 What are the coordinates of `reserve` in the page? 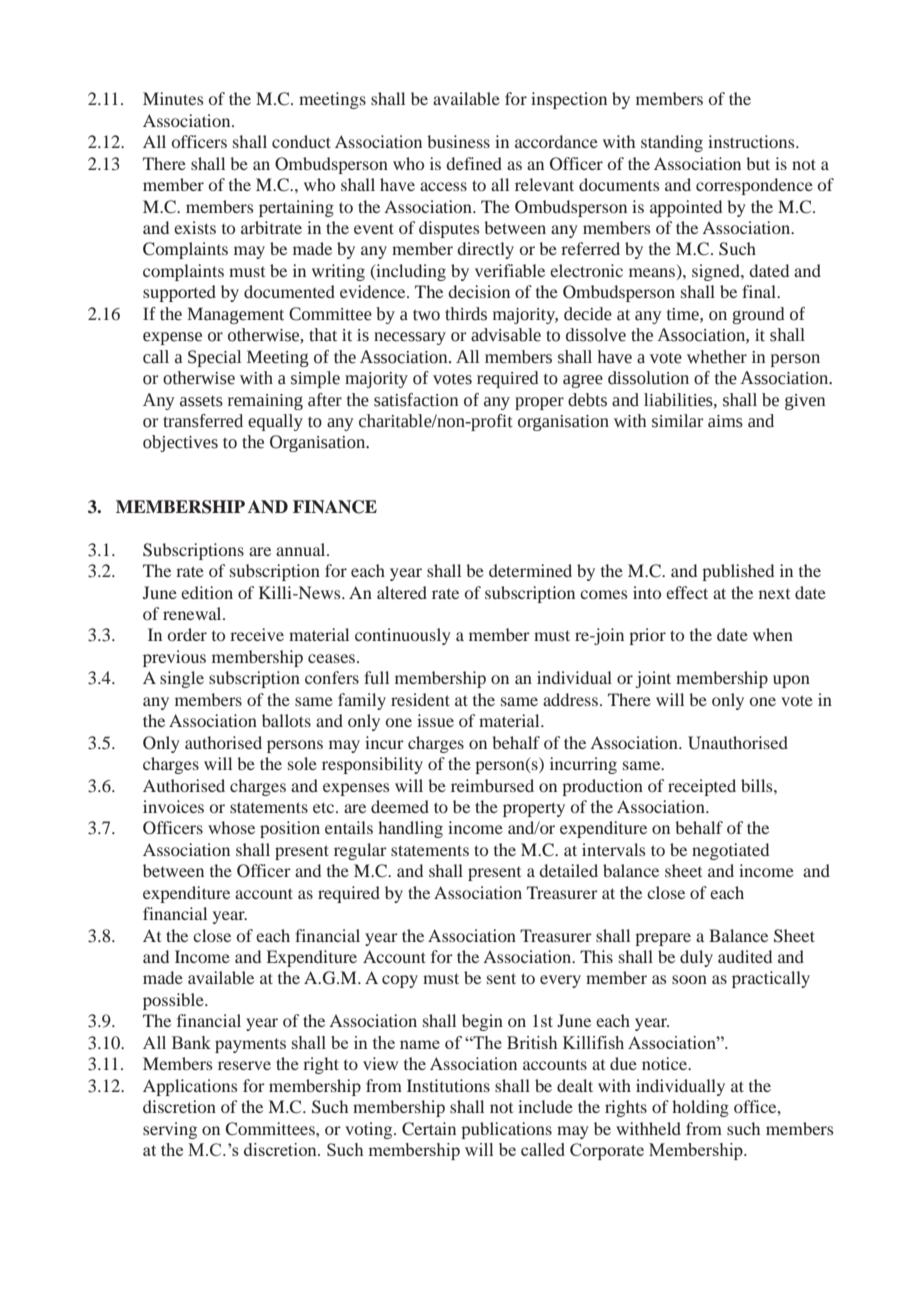 It's located at (244, 1065).
